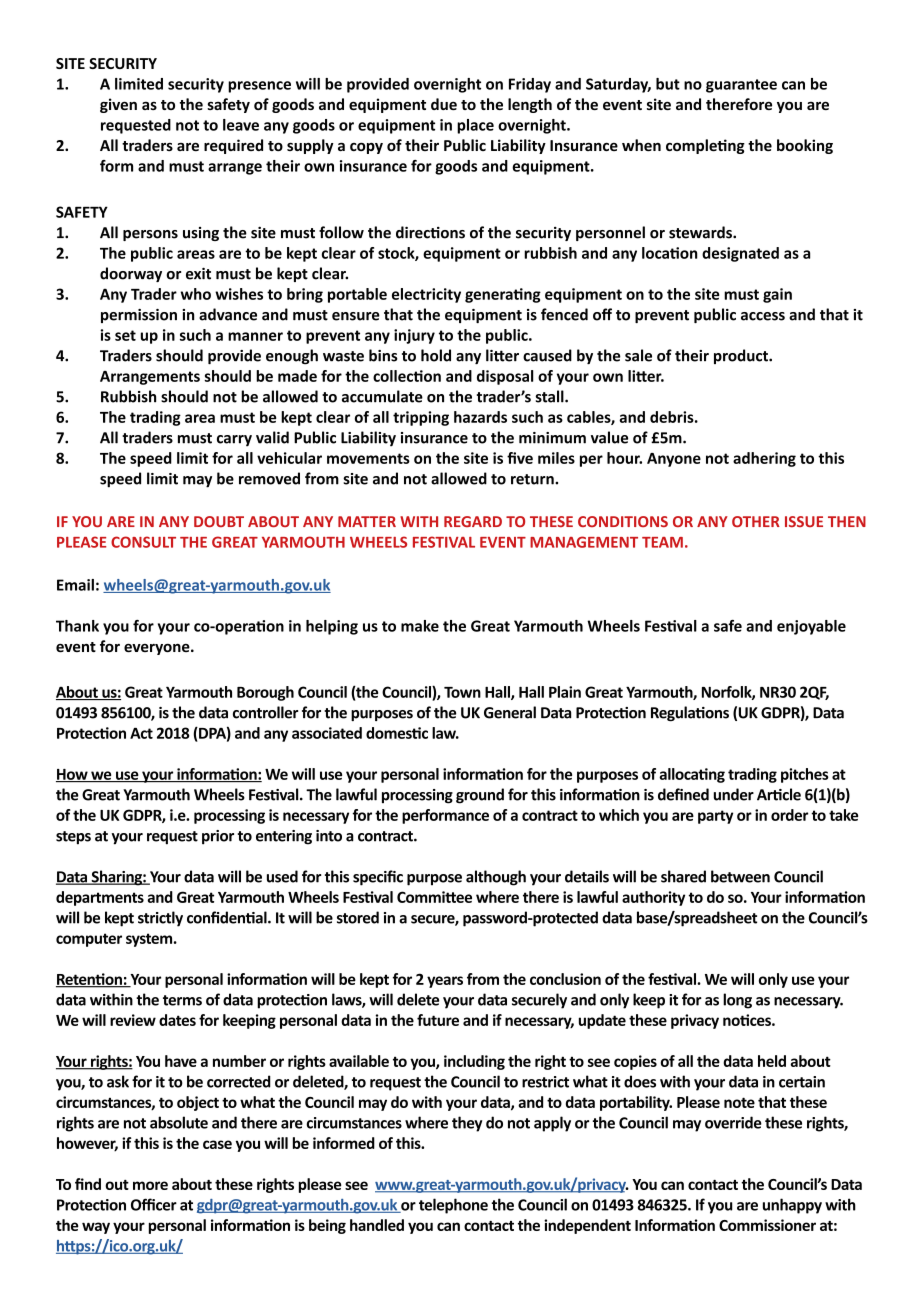  What do you see at coordinates (150, 1185) in the screenshot?
I see `more` at bounding box center [150, 1185].
